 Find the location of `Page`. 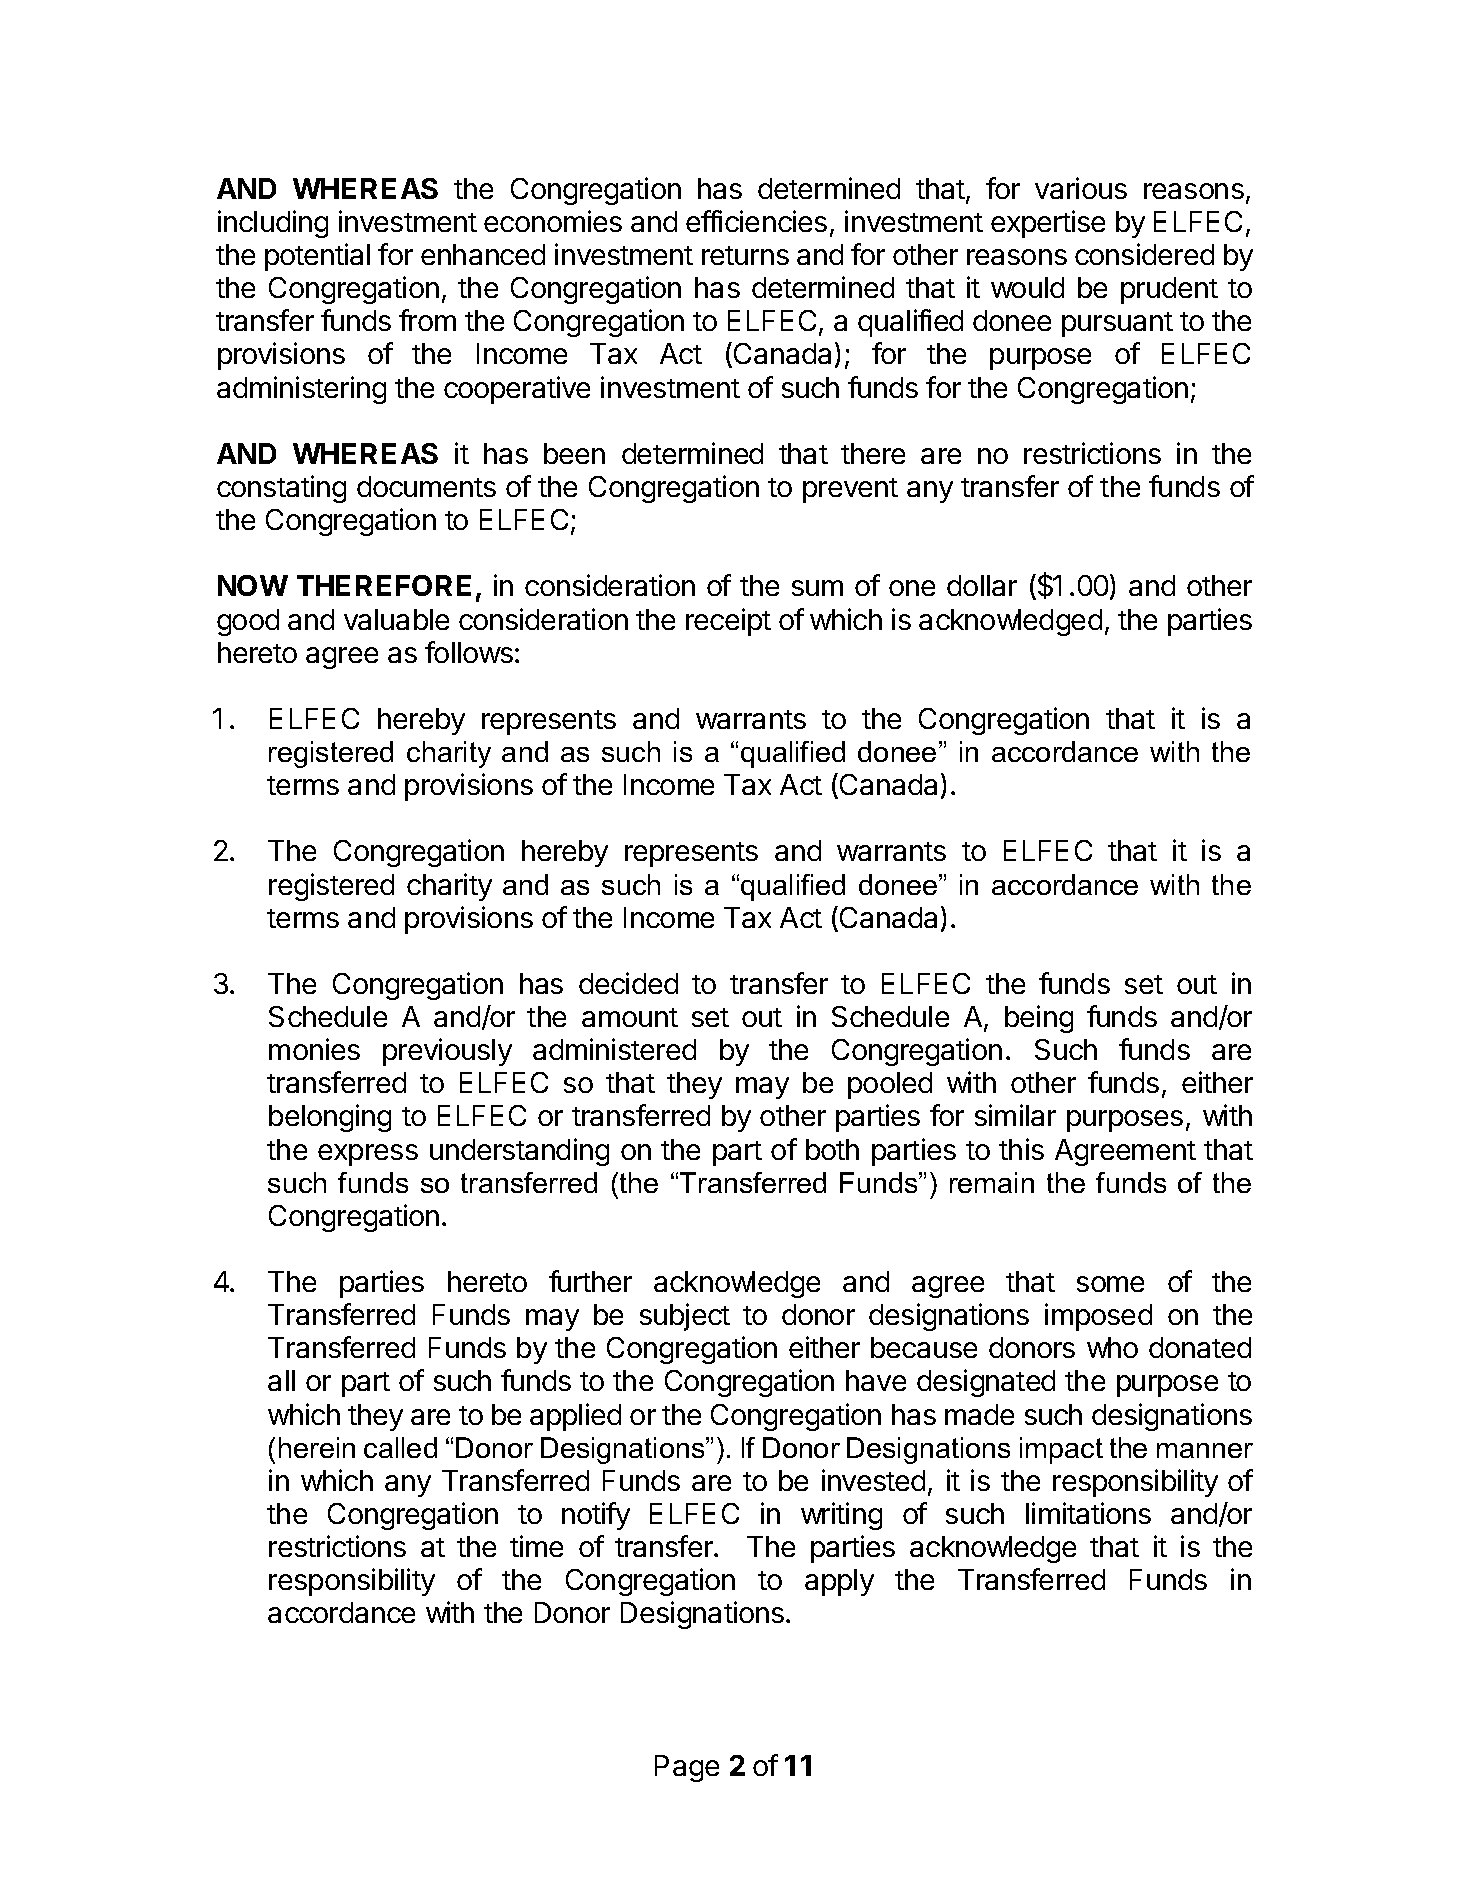

Page is located at coordinates (687, 1768).
